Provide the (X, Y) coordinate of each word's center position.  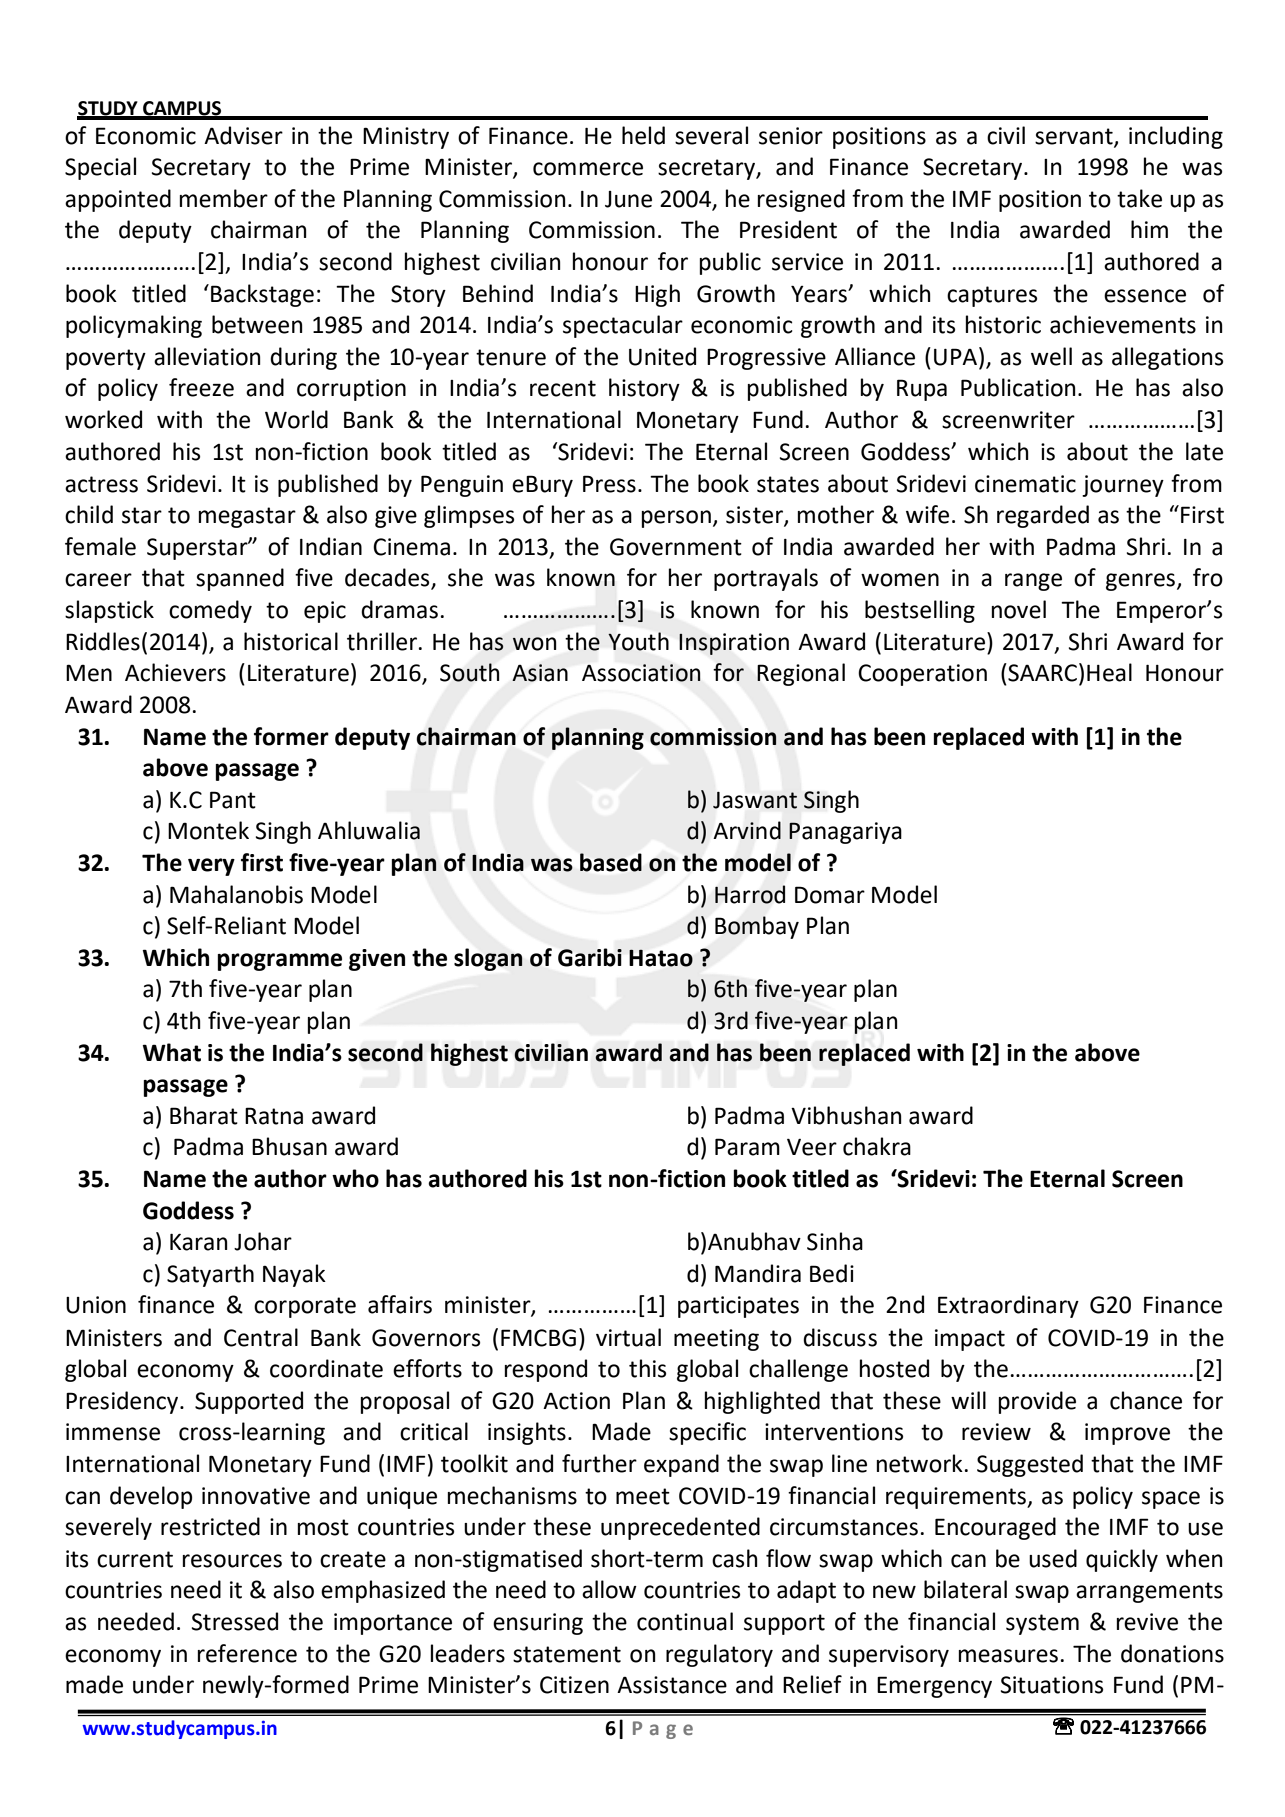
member (224, 198)
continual (685, 1621)
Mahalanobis (236, 894)
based (611, 862)
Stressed (235, 1621)
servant (1075, 137)
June (628, 199)
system (1042, 1624)
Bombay (757, 927)
